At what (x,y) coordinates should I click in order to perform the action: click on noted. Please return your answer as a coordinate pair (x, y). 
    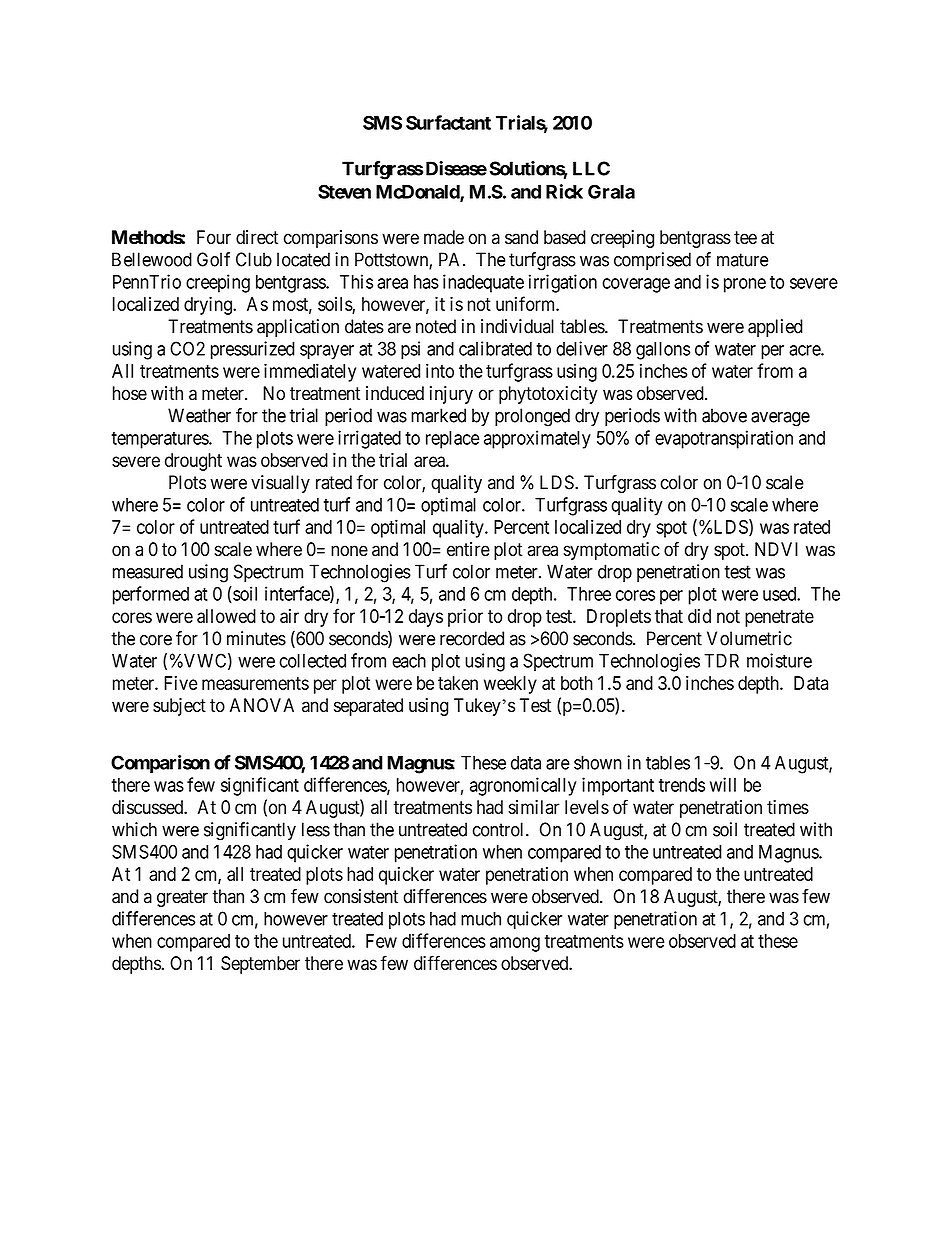
    Looking at the image, I should click on (436, 326).
